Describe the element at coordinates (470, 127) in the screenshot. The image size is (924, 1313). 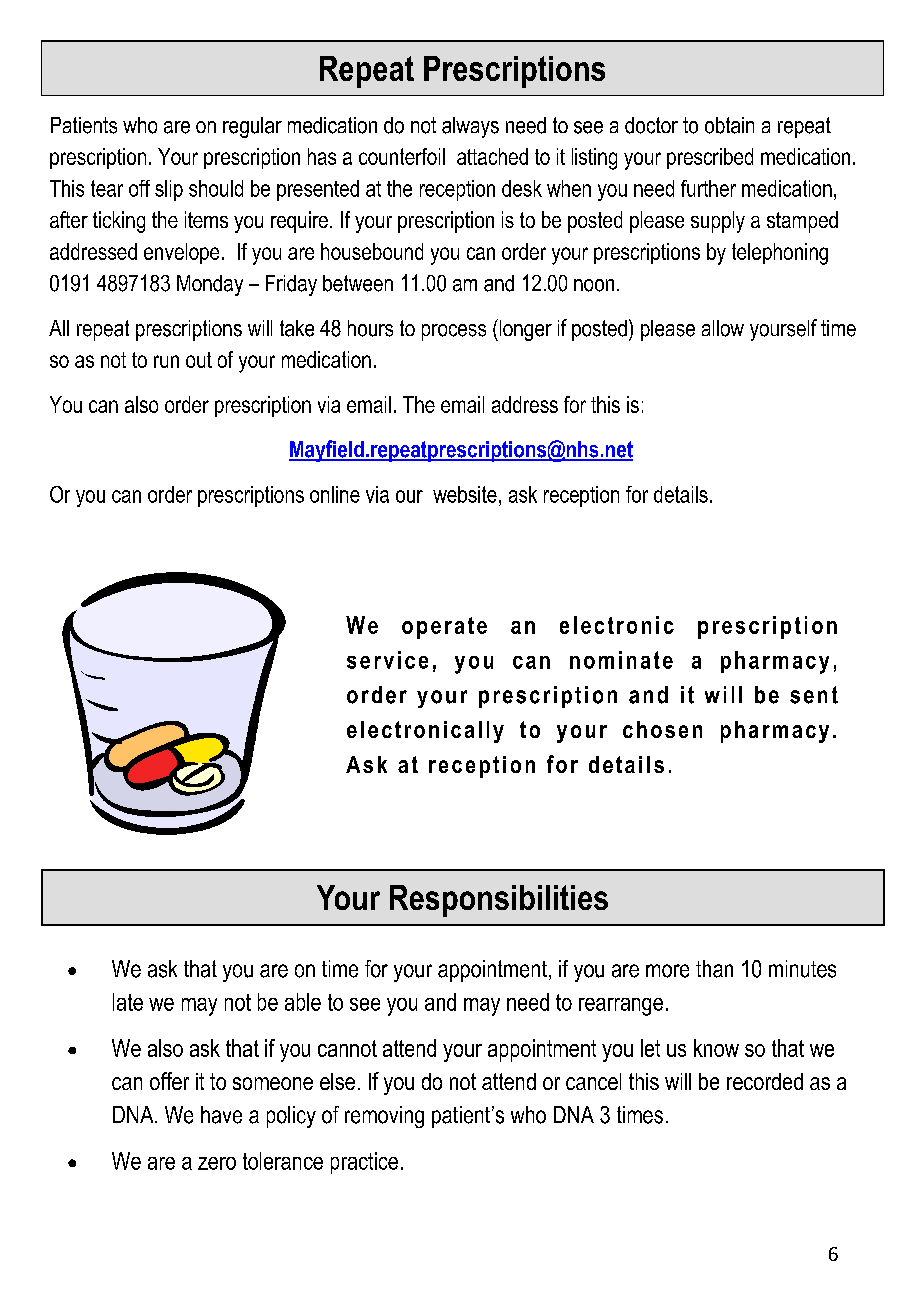
I see `always` at that location.
